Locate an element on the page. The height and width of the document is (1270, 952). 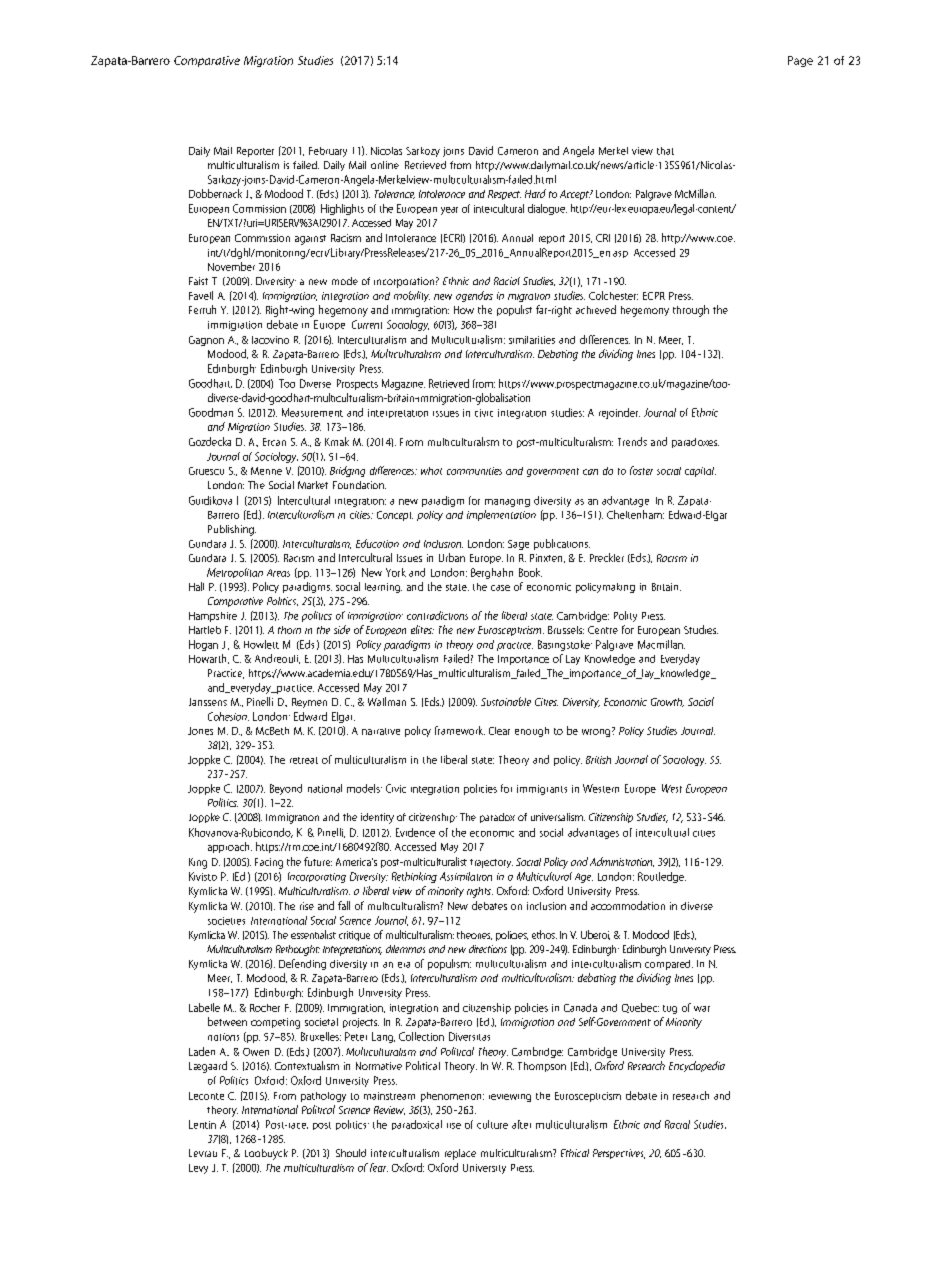
culture is located at coordinates (492, 1124).
